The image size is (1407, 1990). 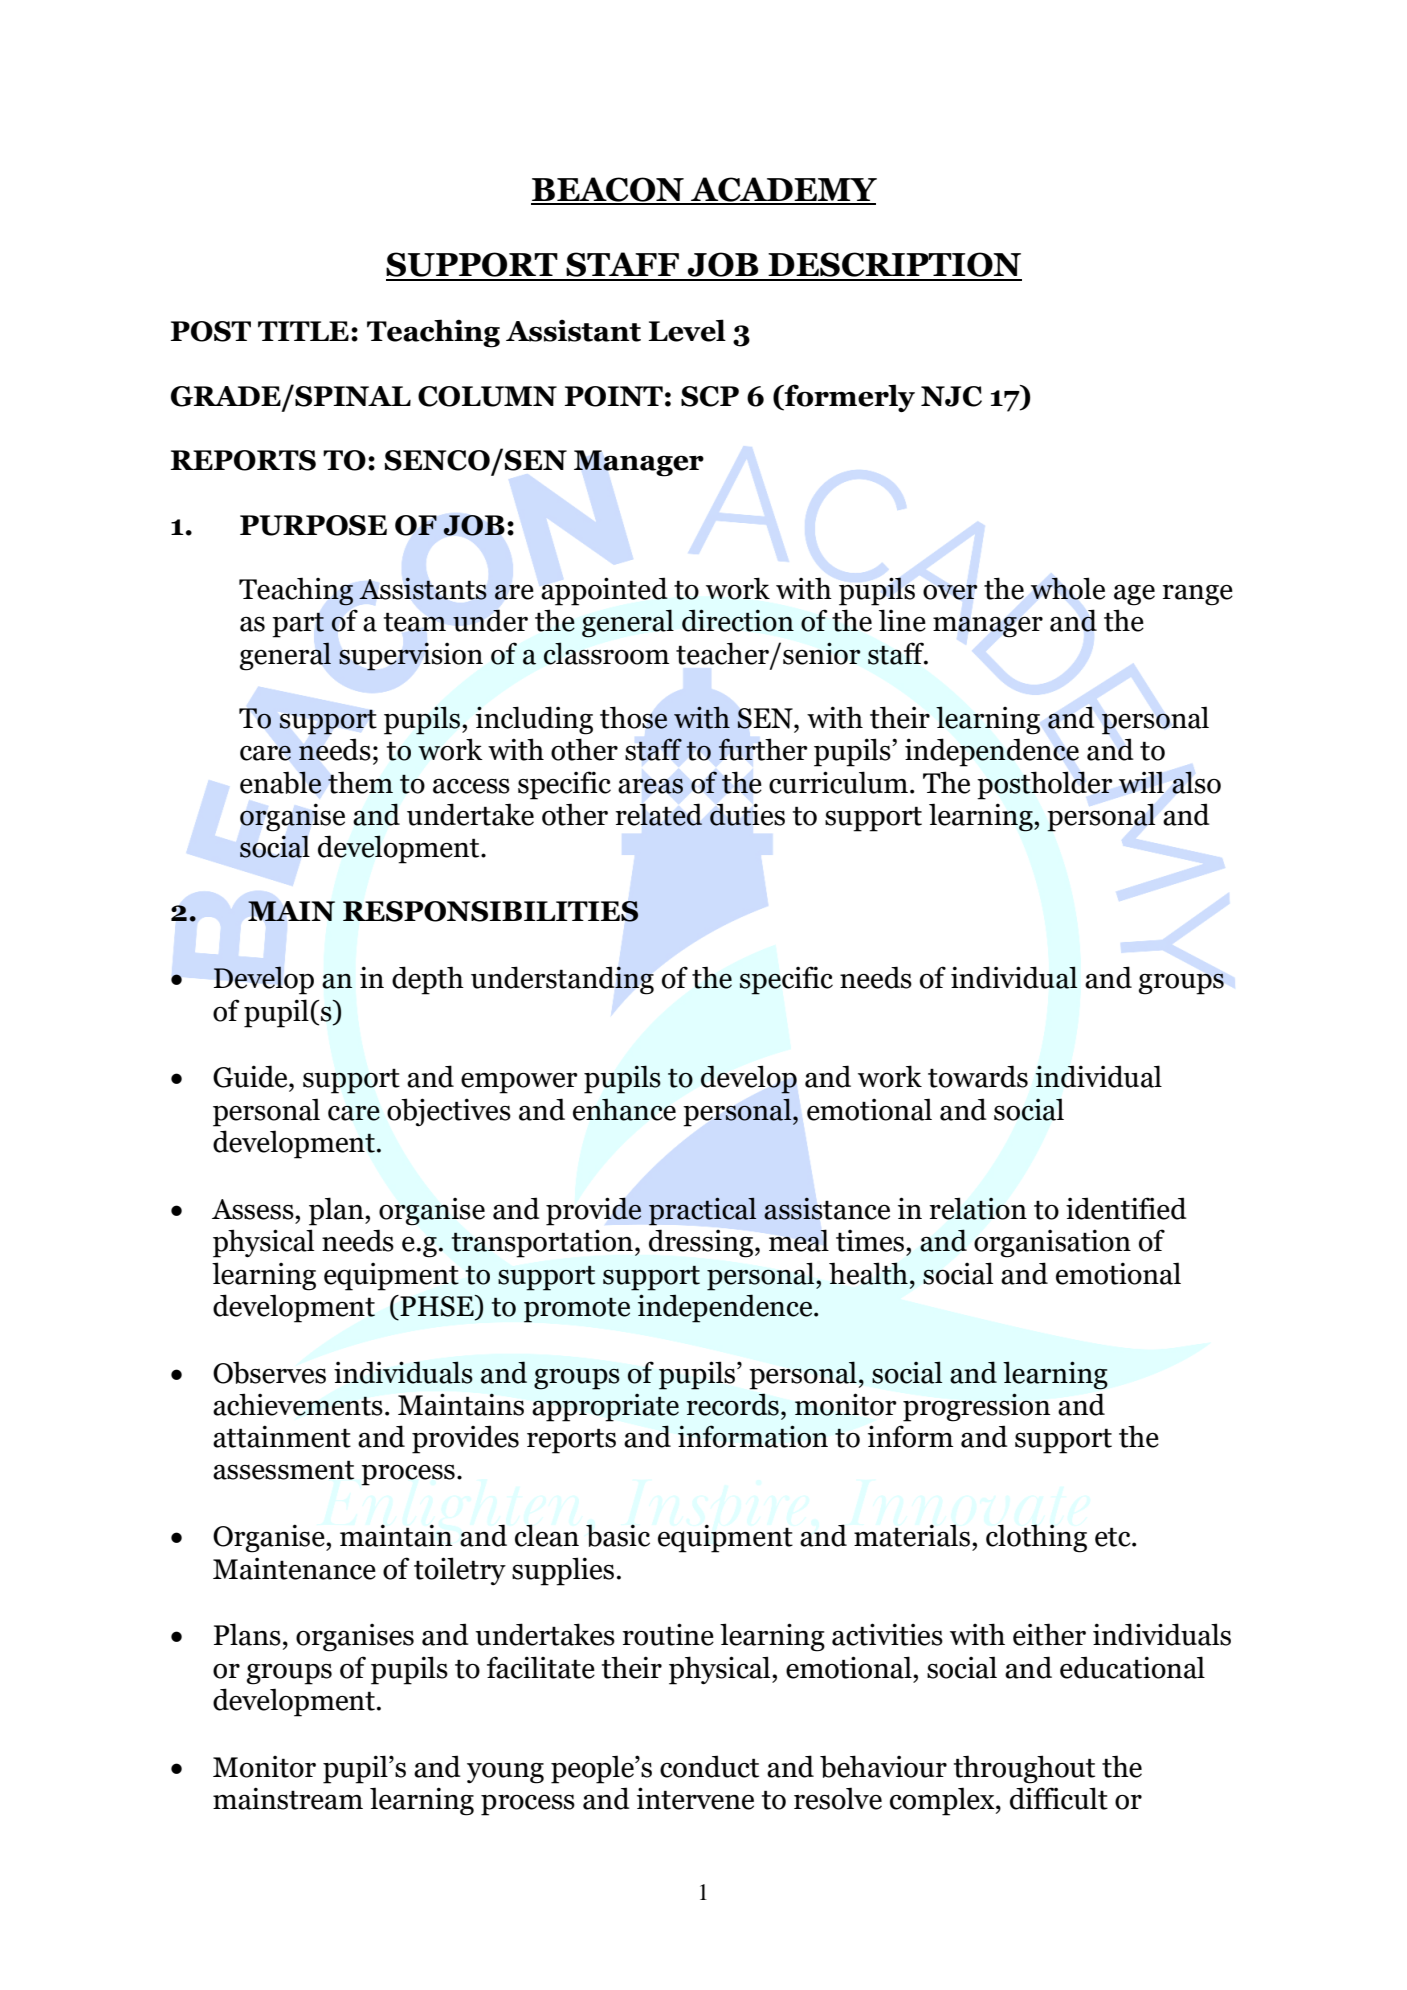 What do you see at coordinates (303, 331) in the screenshot?
I see `TITLE` at bounding box center [303, 331].
